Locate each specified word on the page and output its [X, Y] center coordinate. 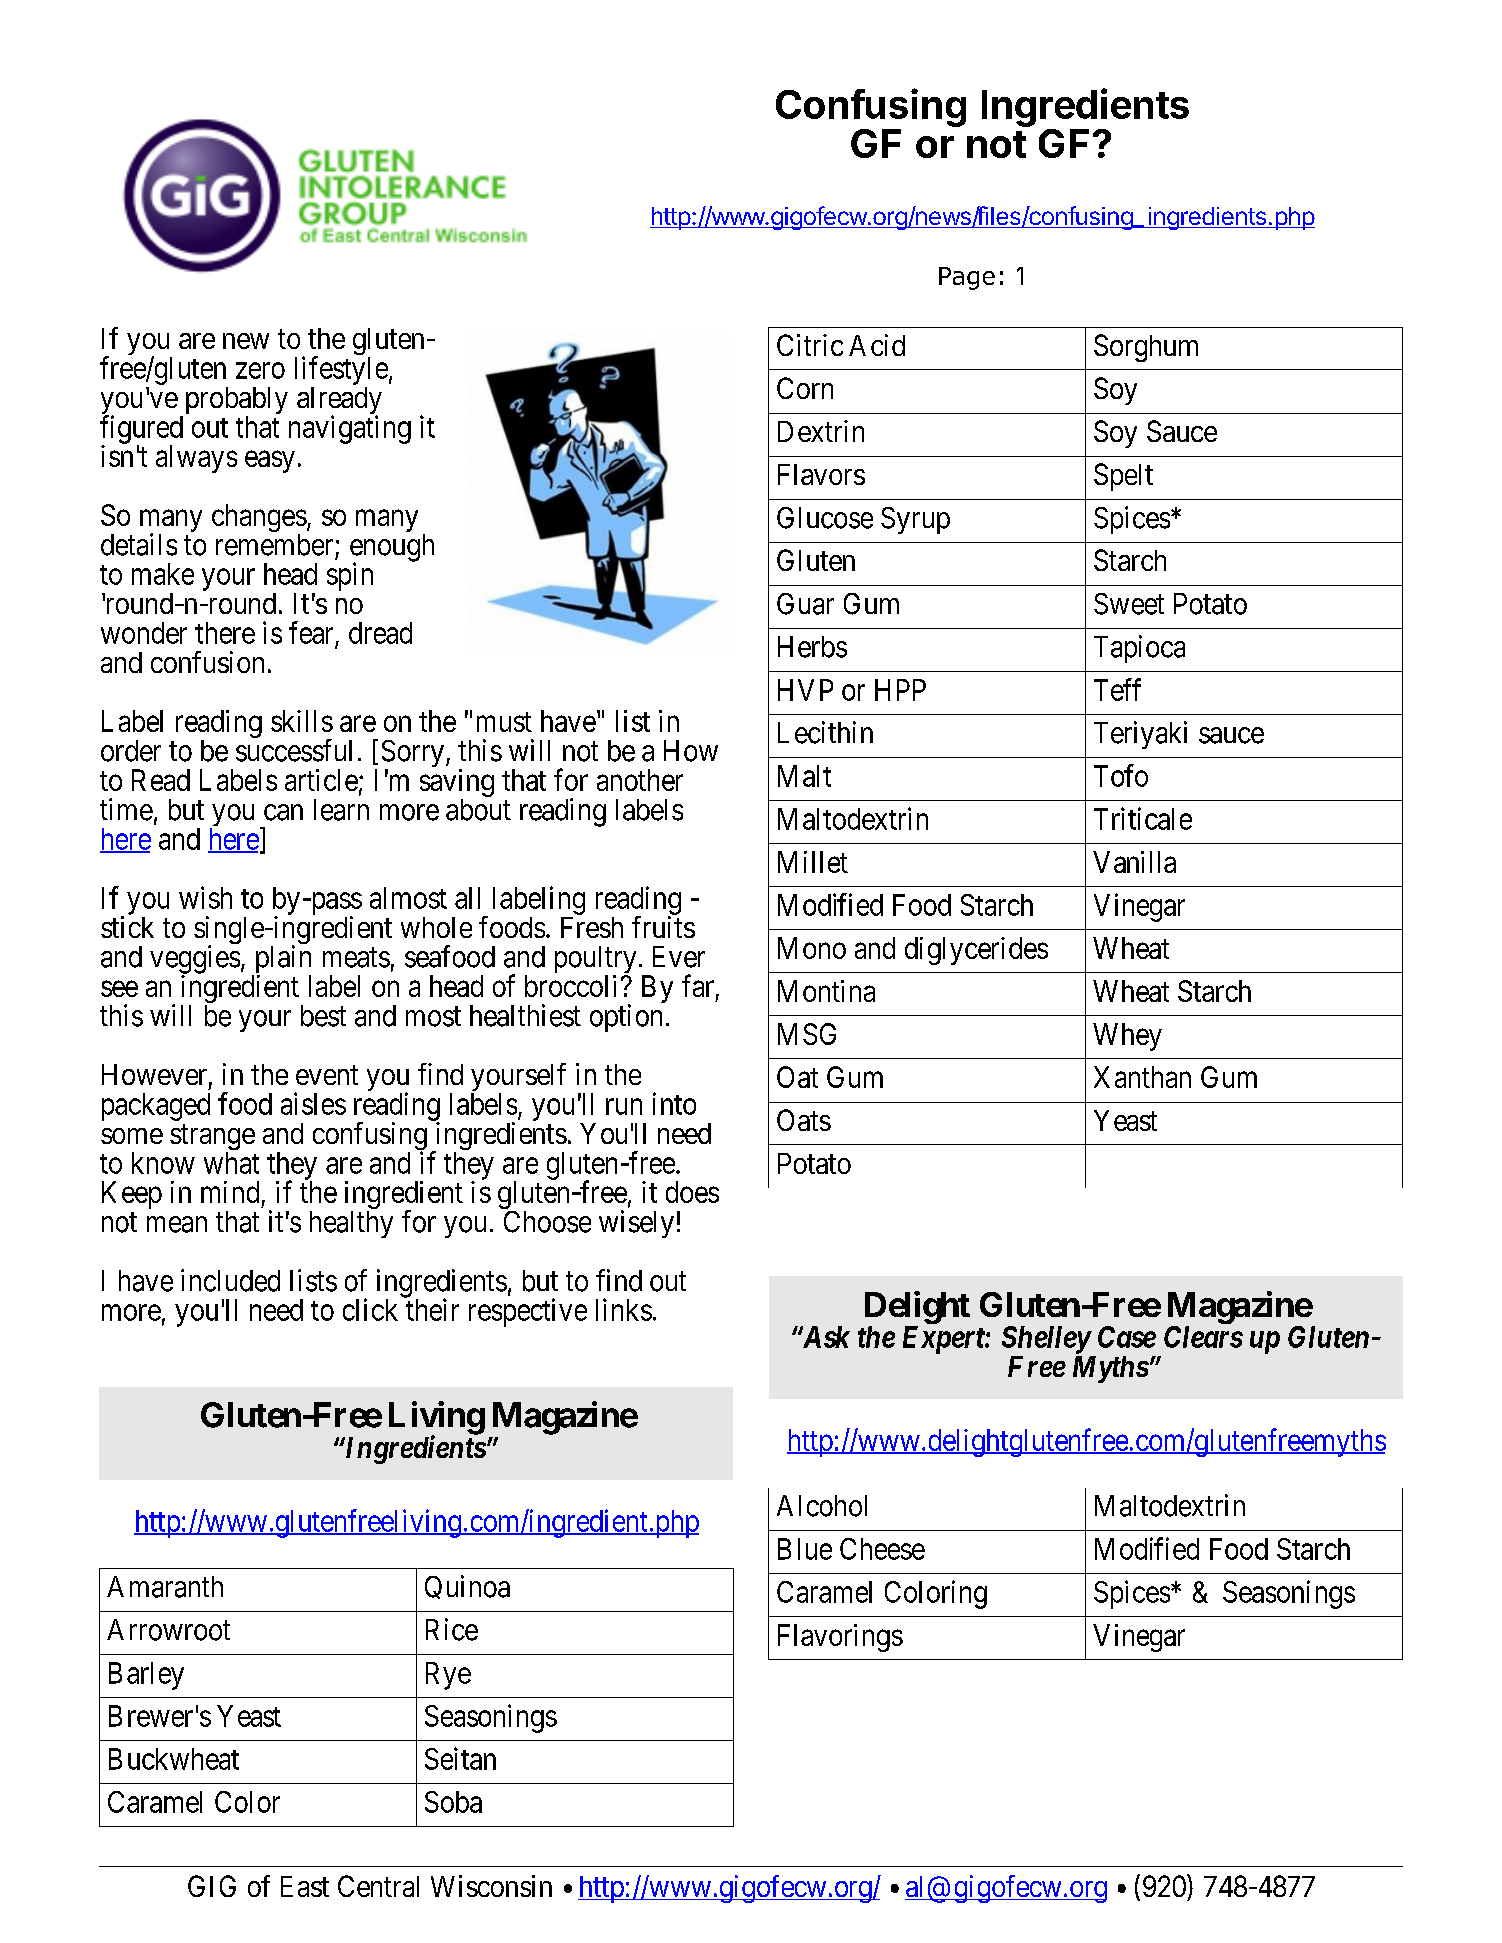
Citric [810, 345]
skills [302, 721]
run [624, 1107]
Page [967, 278]
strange [212, 1138]
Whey [1127, 1037]
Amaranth [165, 1587]
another [640, 780]
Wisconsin [491, 1886]
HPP [900, 690]
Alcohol [822, 1506]
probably [235, 402]
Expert [944, 1340]
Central [378, 1886]
